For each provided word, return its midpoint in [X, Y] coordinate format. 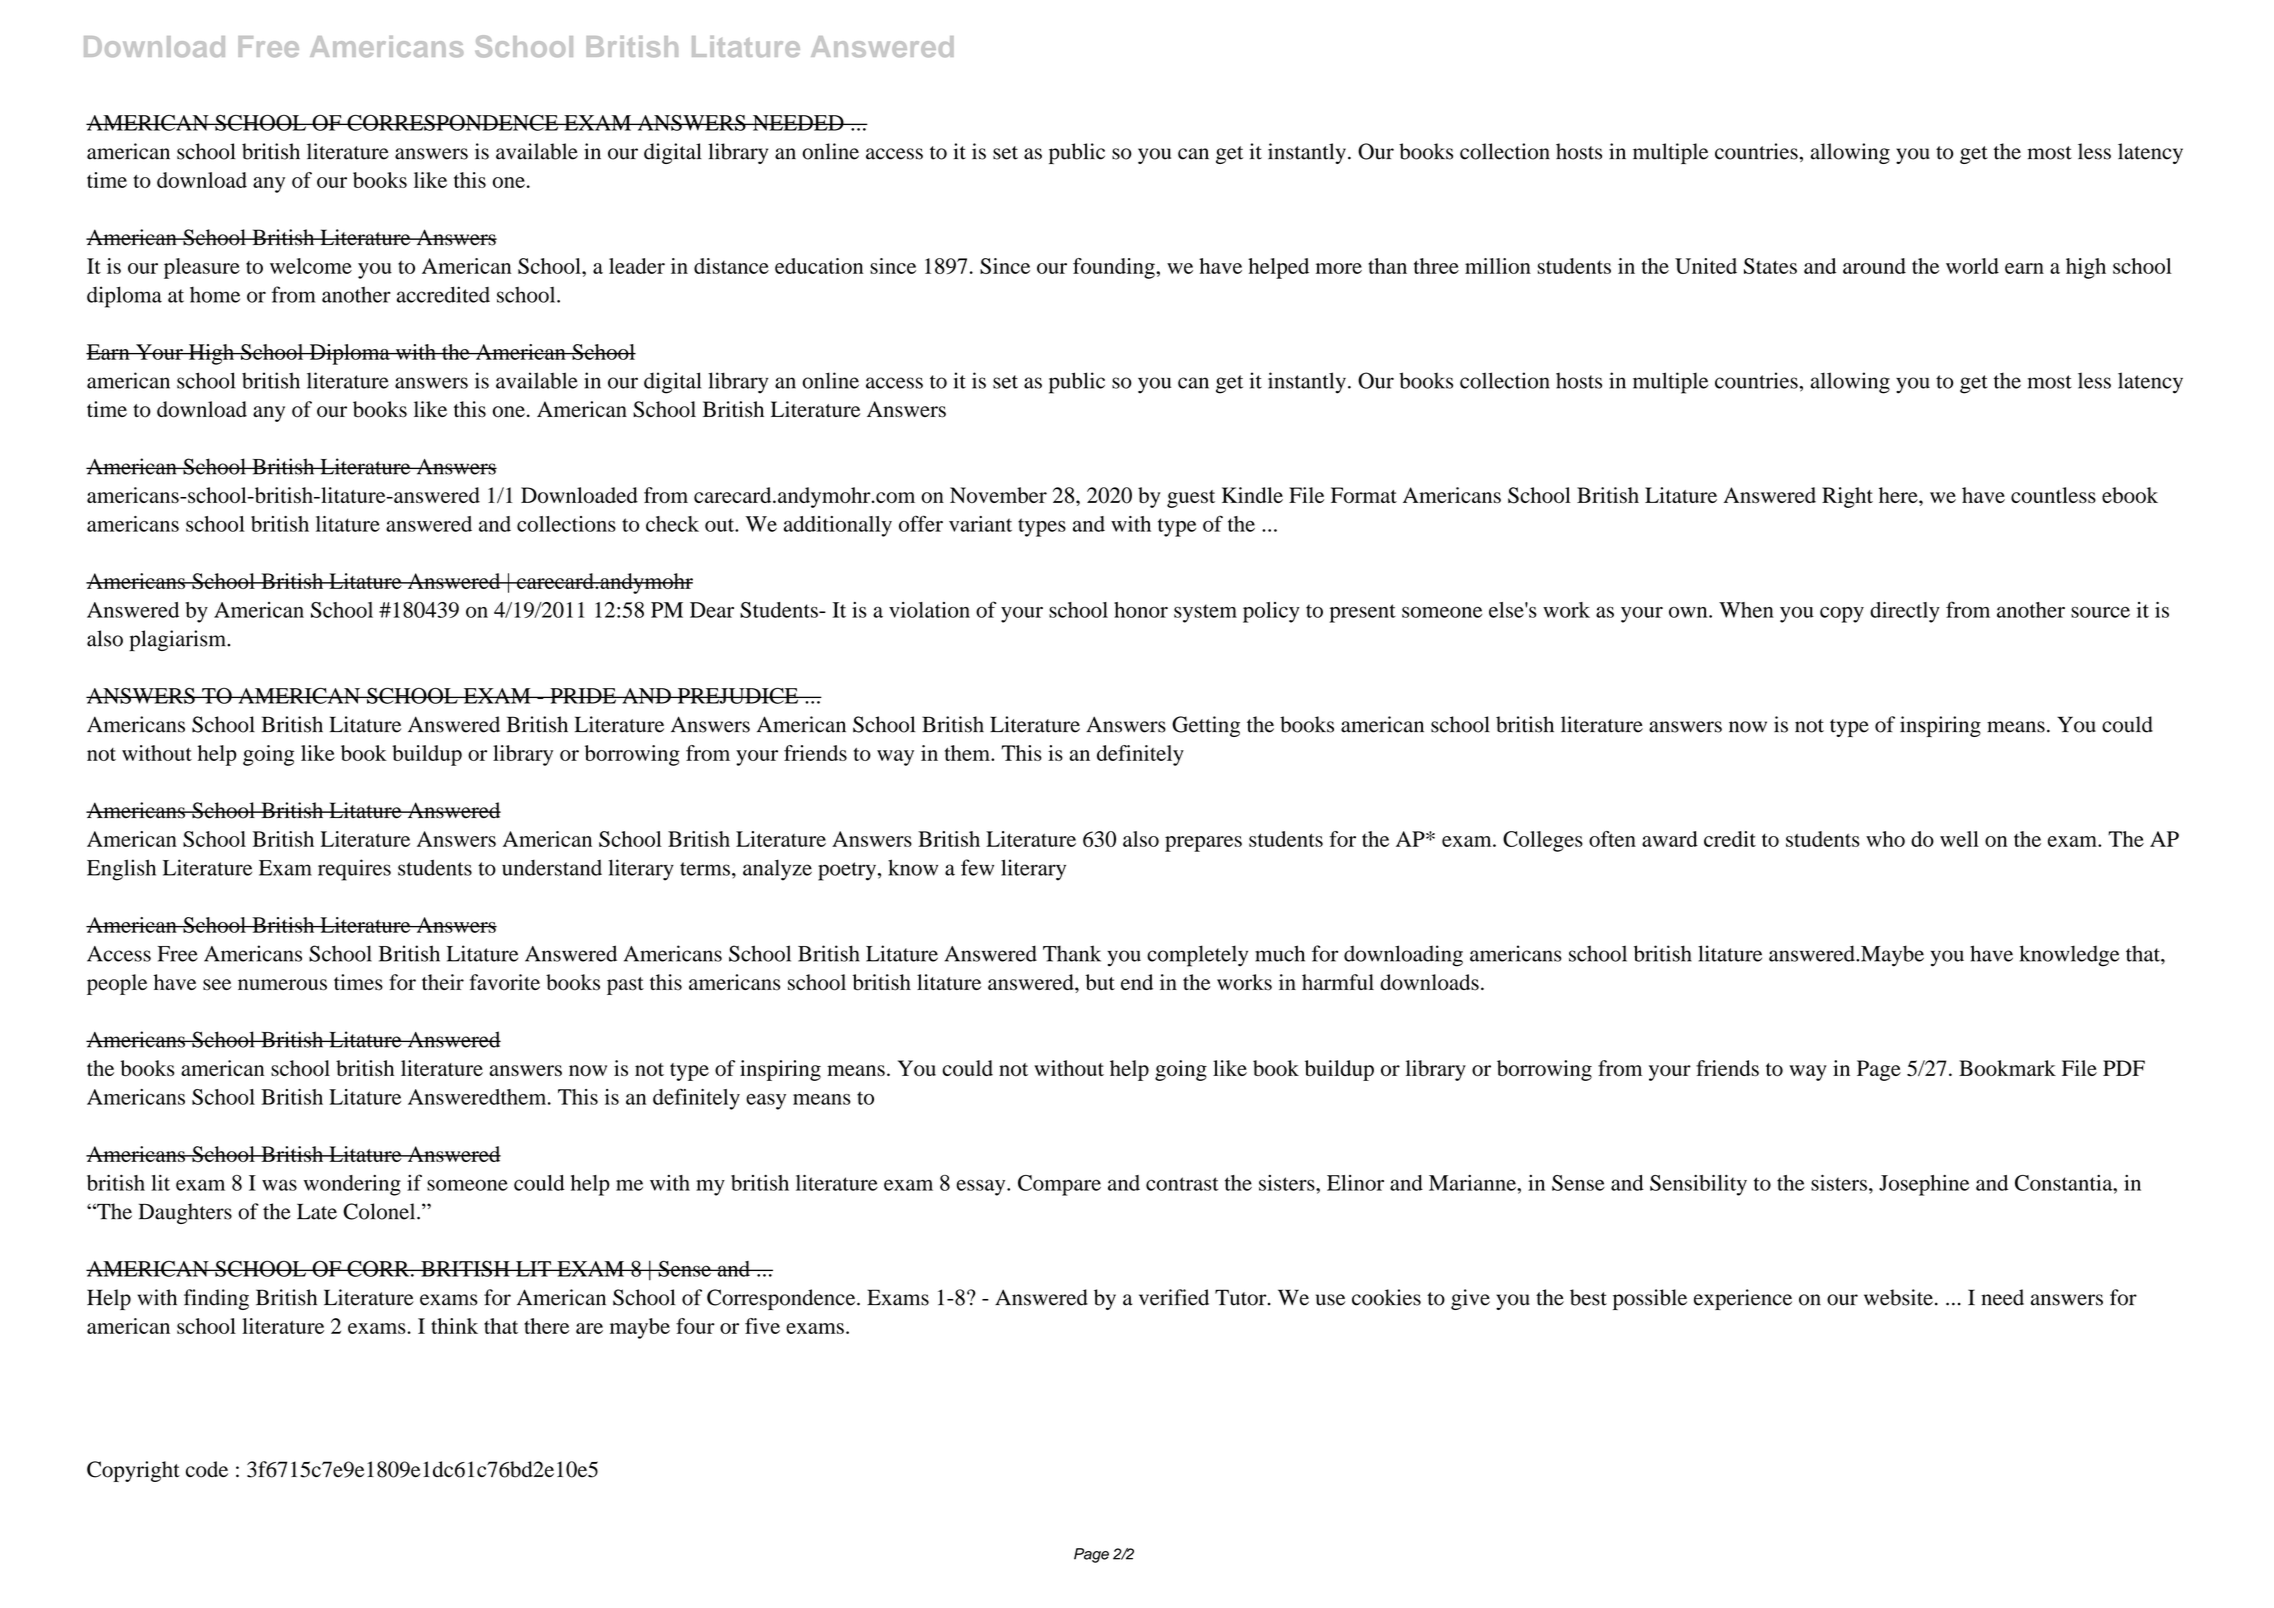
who [1885, 839]
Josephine [1924, 1185]
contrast [1182, 1184]
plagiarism [178, 640]
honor [1141, 610]
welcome [311, 266]
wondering [352, 1185]
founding [1115, 268]
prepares [1203, 844]
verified [1174, 1297]
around [1874, 266]
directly [1905, 612]
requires [354, 870]
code [207, 1469]
